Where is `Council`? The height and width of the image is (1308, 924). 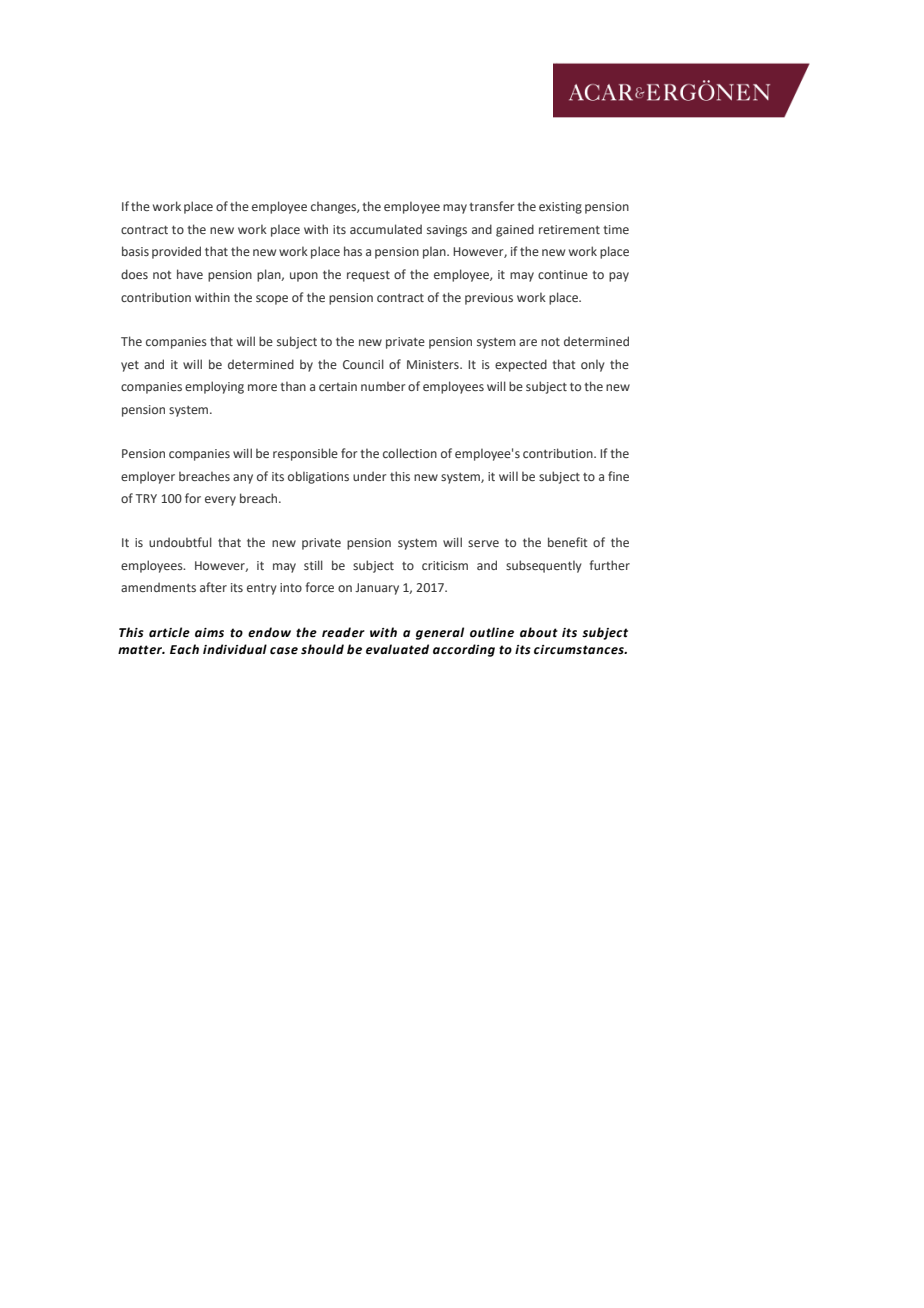 Council is located at coordinates (363, 364).
